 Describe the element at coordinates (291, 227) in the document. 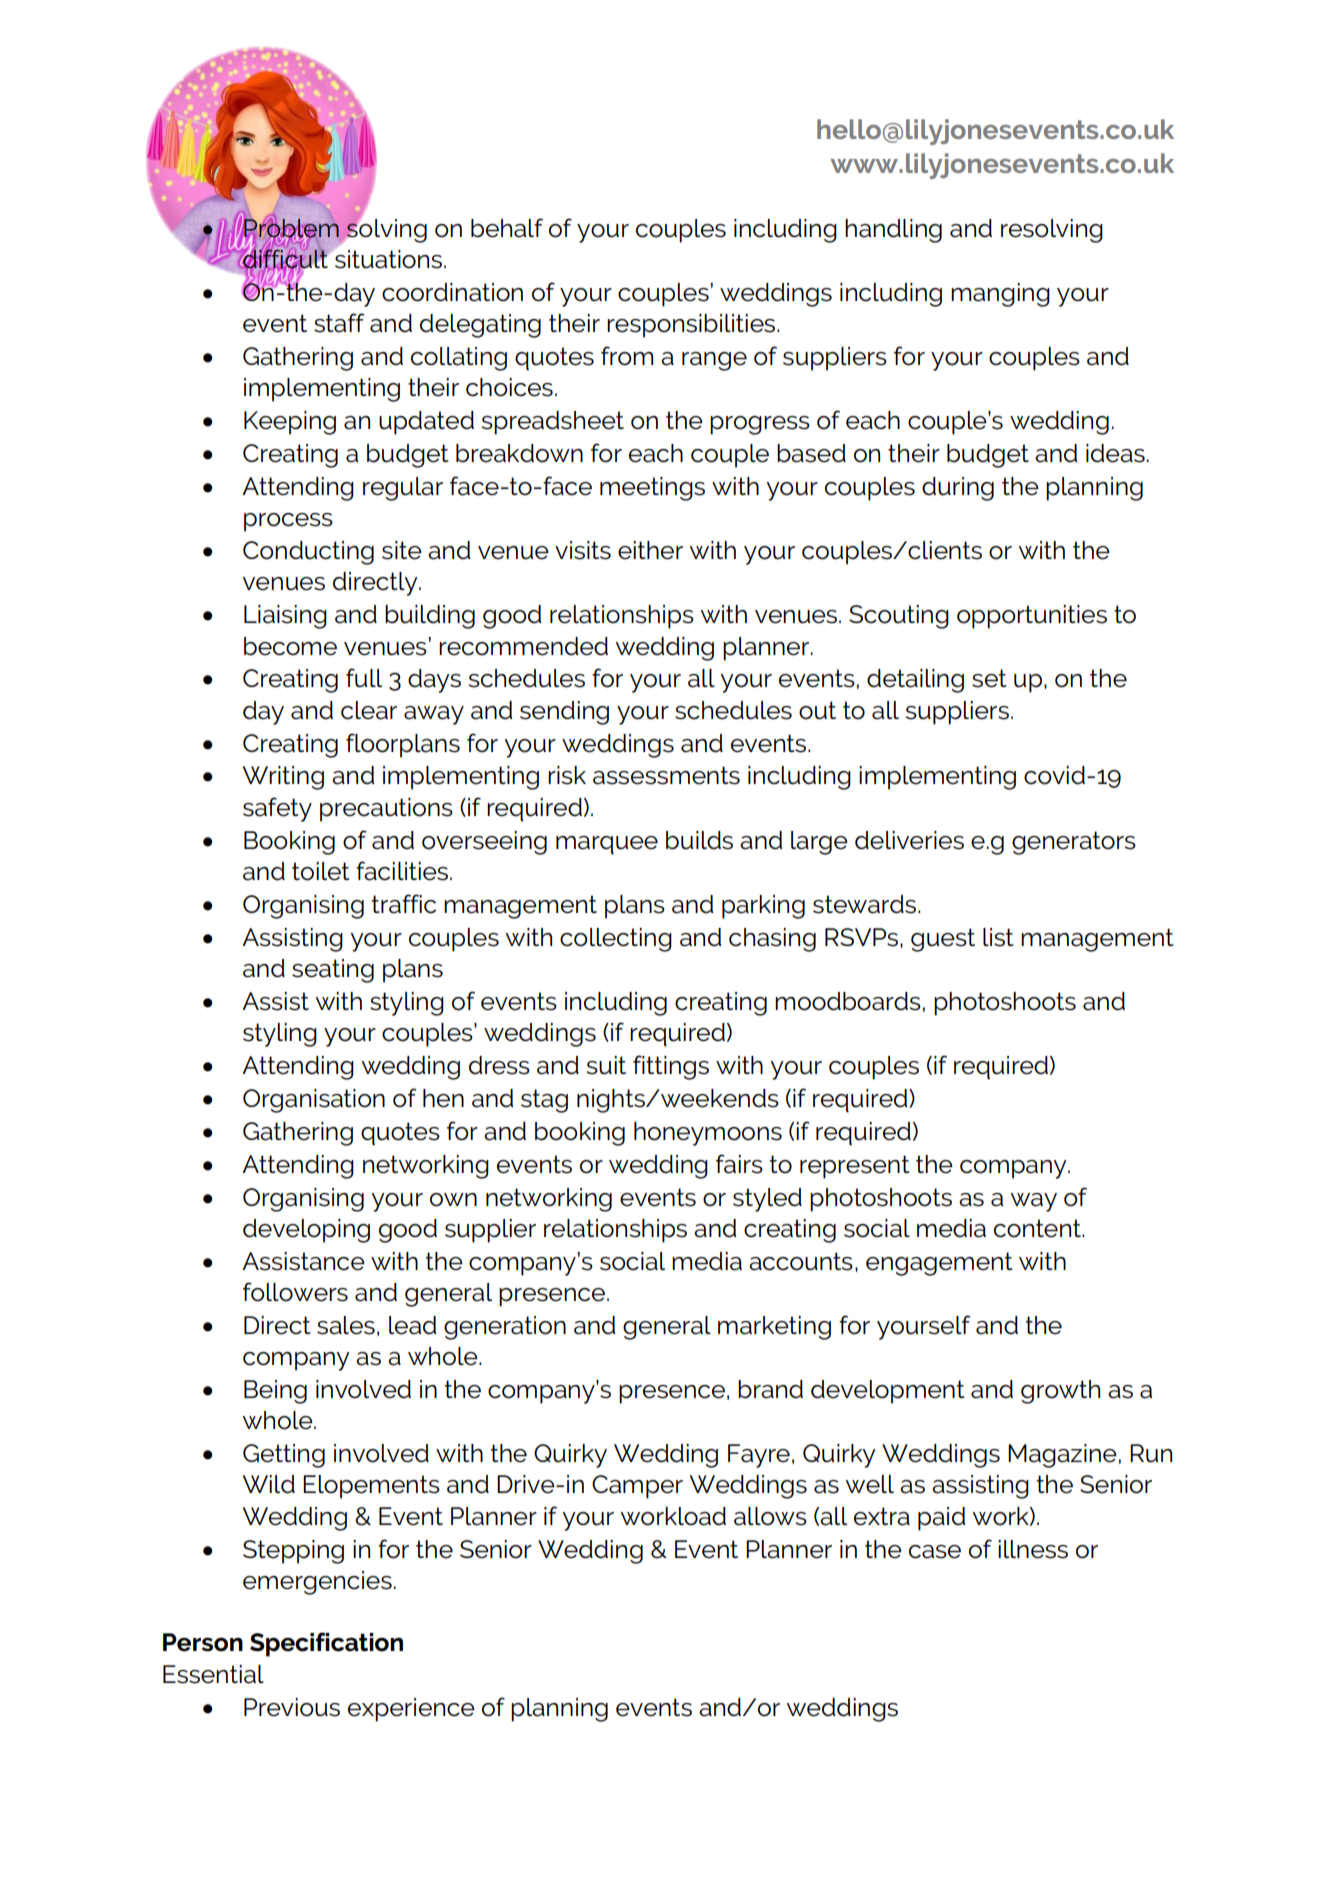

I see `Problem` at that location.
